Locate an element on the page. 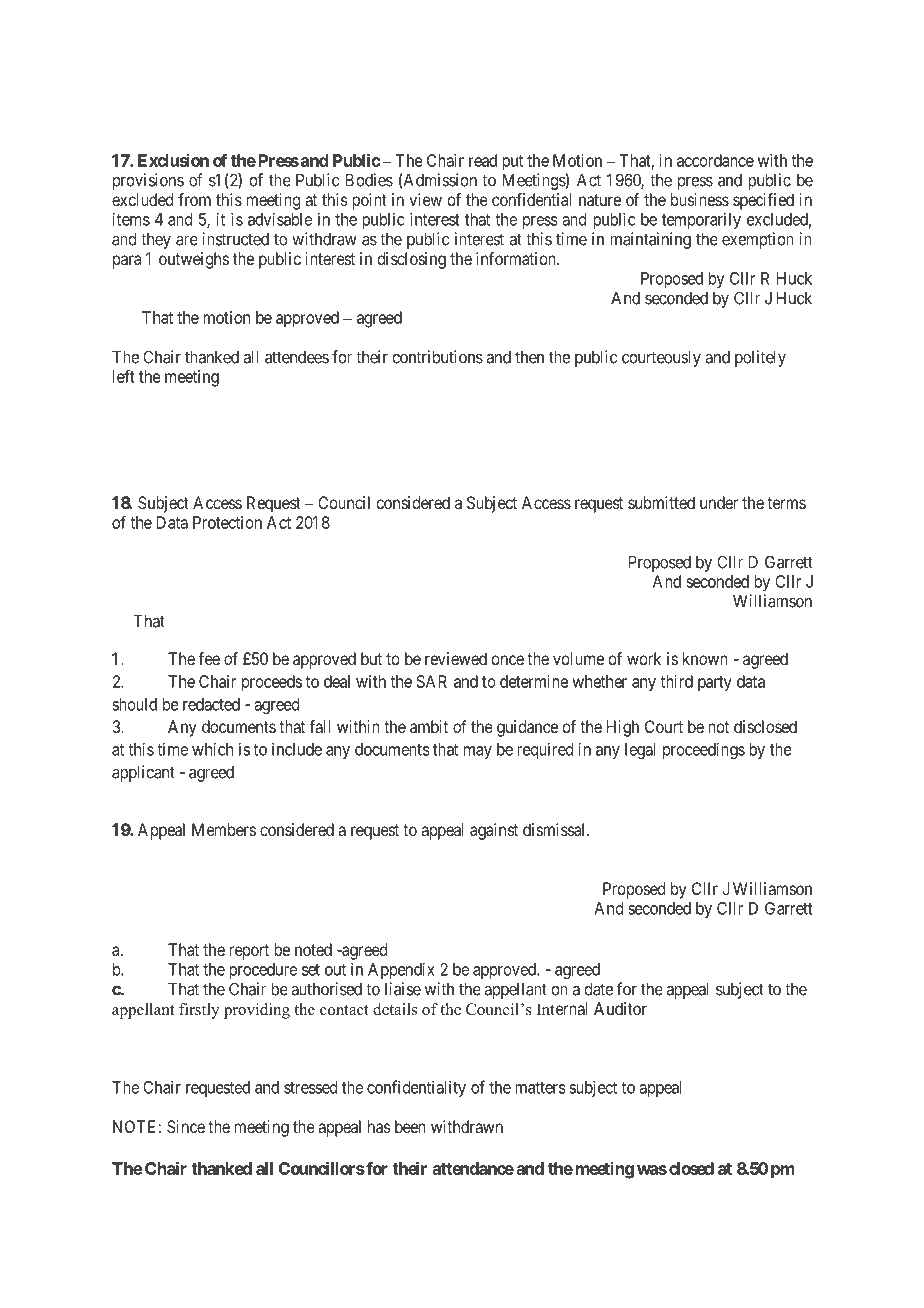 The image size is (924, 1308). read is located at coordinates (483, 160).
